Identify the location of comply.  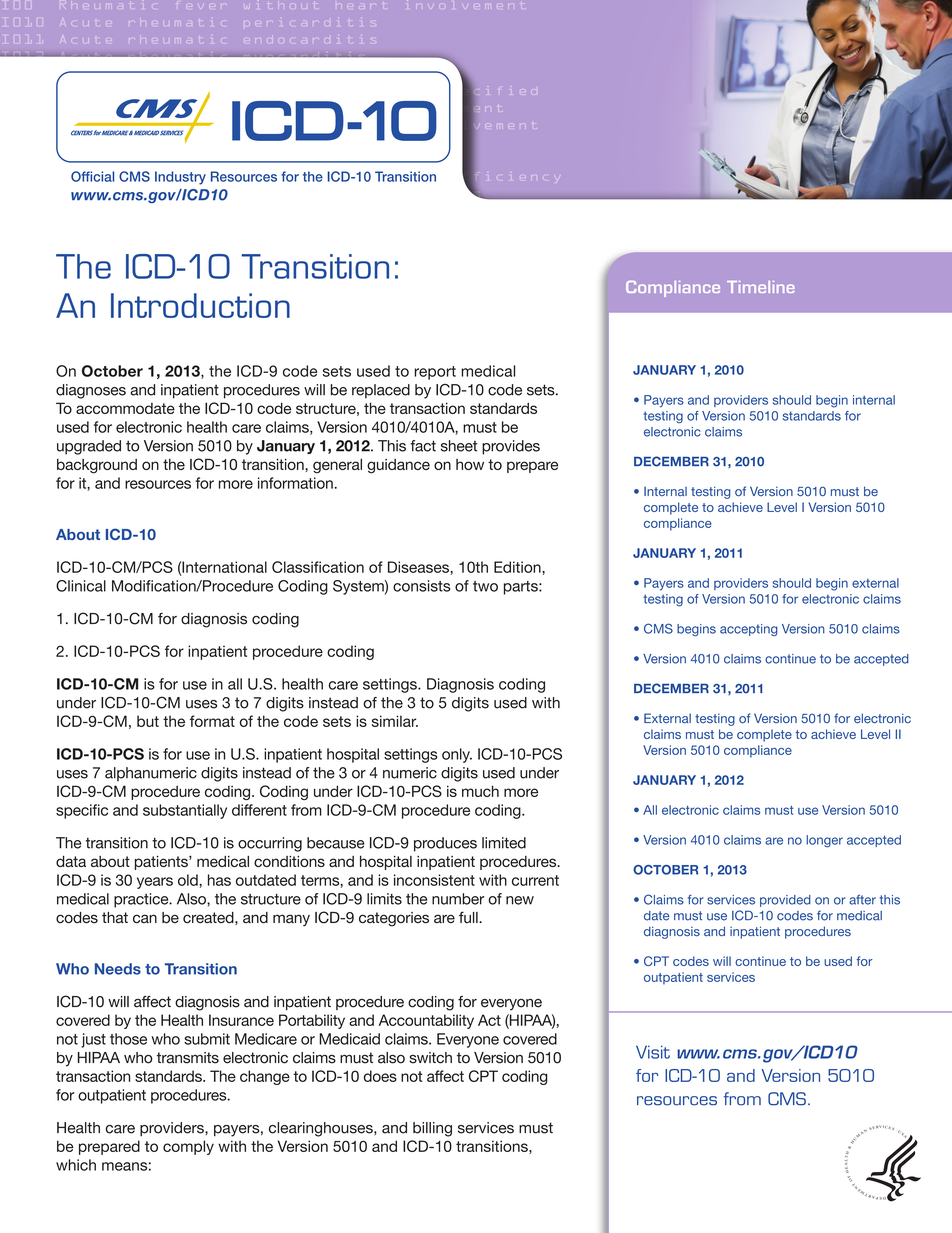
(188, 1147).
